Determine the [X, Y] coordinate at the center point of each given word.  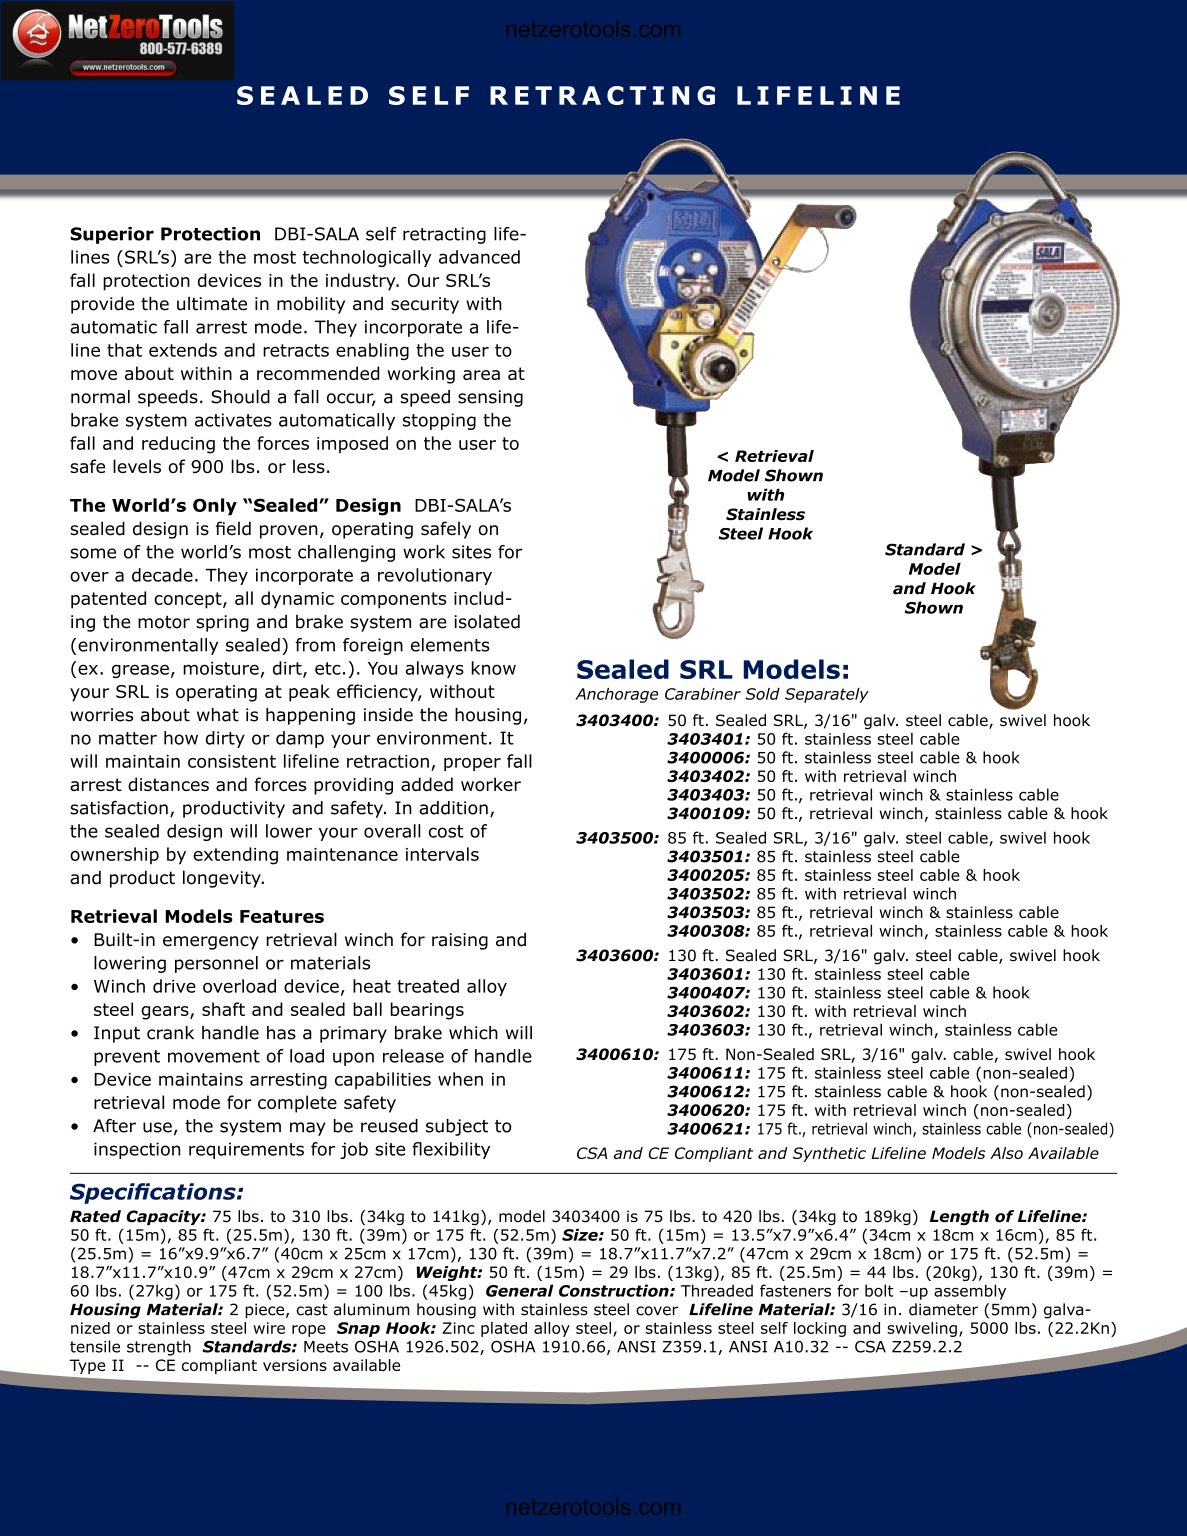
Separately [827, 695]
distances [168, 784]
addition [453, 808]
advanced [479, 257]
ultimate [212, 304]
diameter [943, 1309]
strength [159, 1348]
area [481, 375]
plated [504, 1329]
